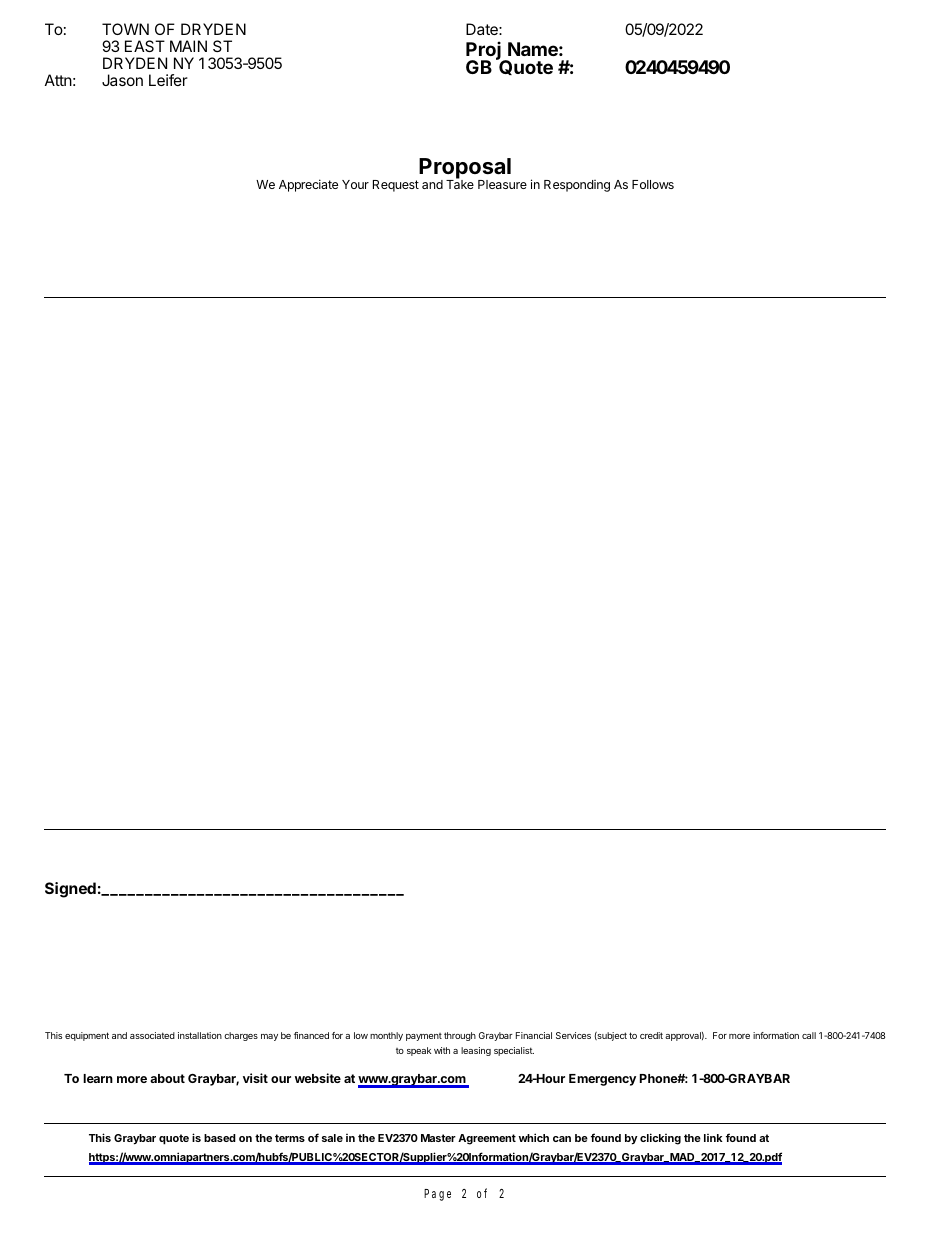 Image resolution: width=952 pixels, height=1237 pixels. I want to click on Proj, so click(485, 52).
